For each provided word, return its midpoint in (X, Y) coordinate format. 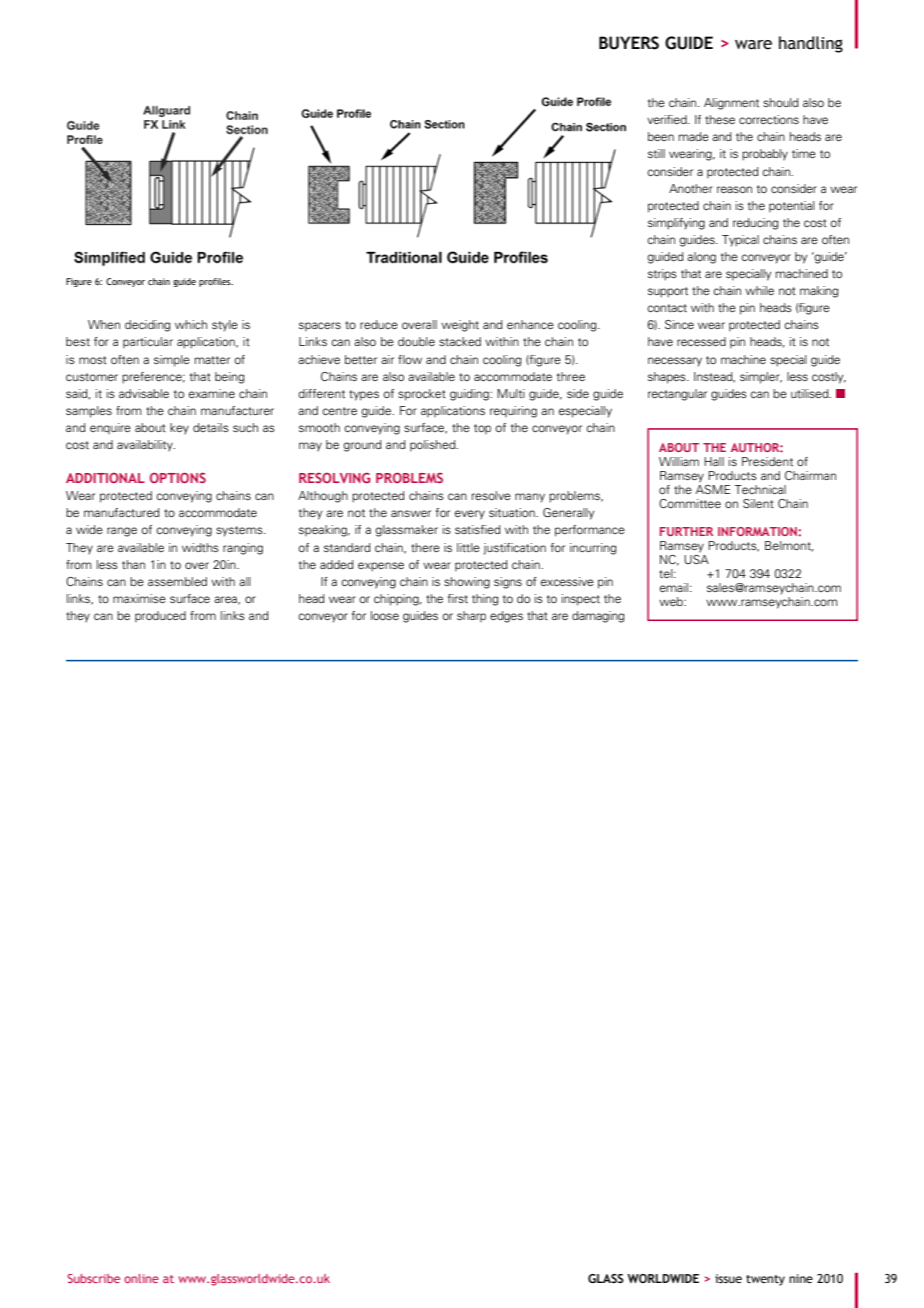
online (141, 1278)
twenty (765, 1280)
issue (728, 1278)
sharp (471, 617)
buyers (629, 43)
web (672, 601)
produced (160, 617)
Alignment (731, 104)
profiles (216, 282)
